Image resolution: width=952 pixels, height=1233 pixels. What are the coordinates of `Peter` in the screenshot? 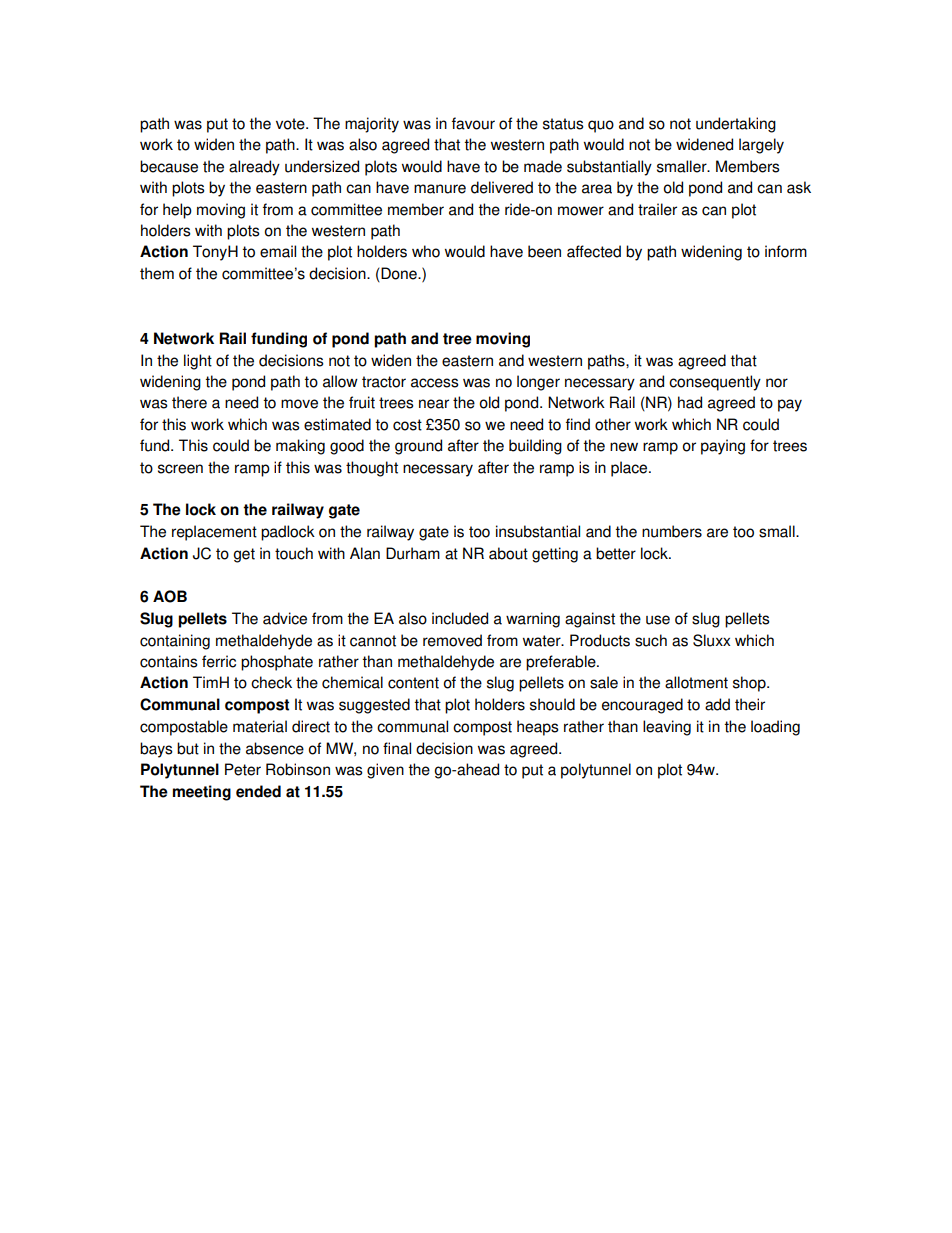 It's located at (243, 769).
